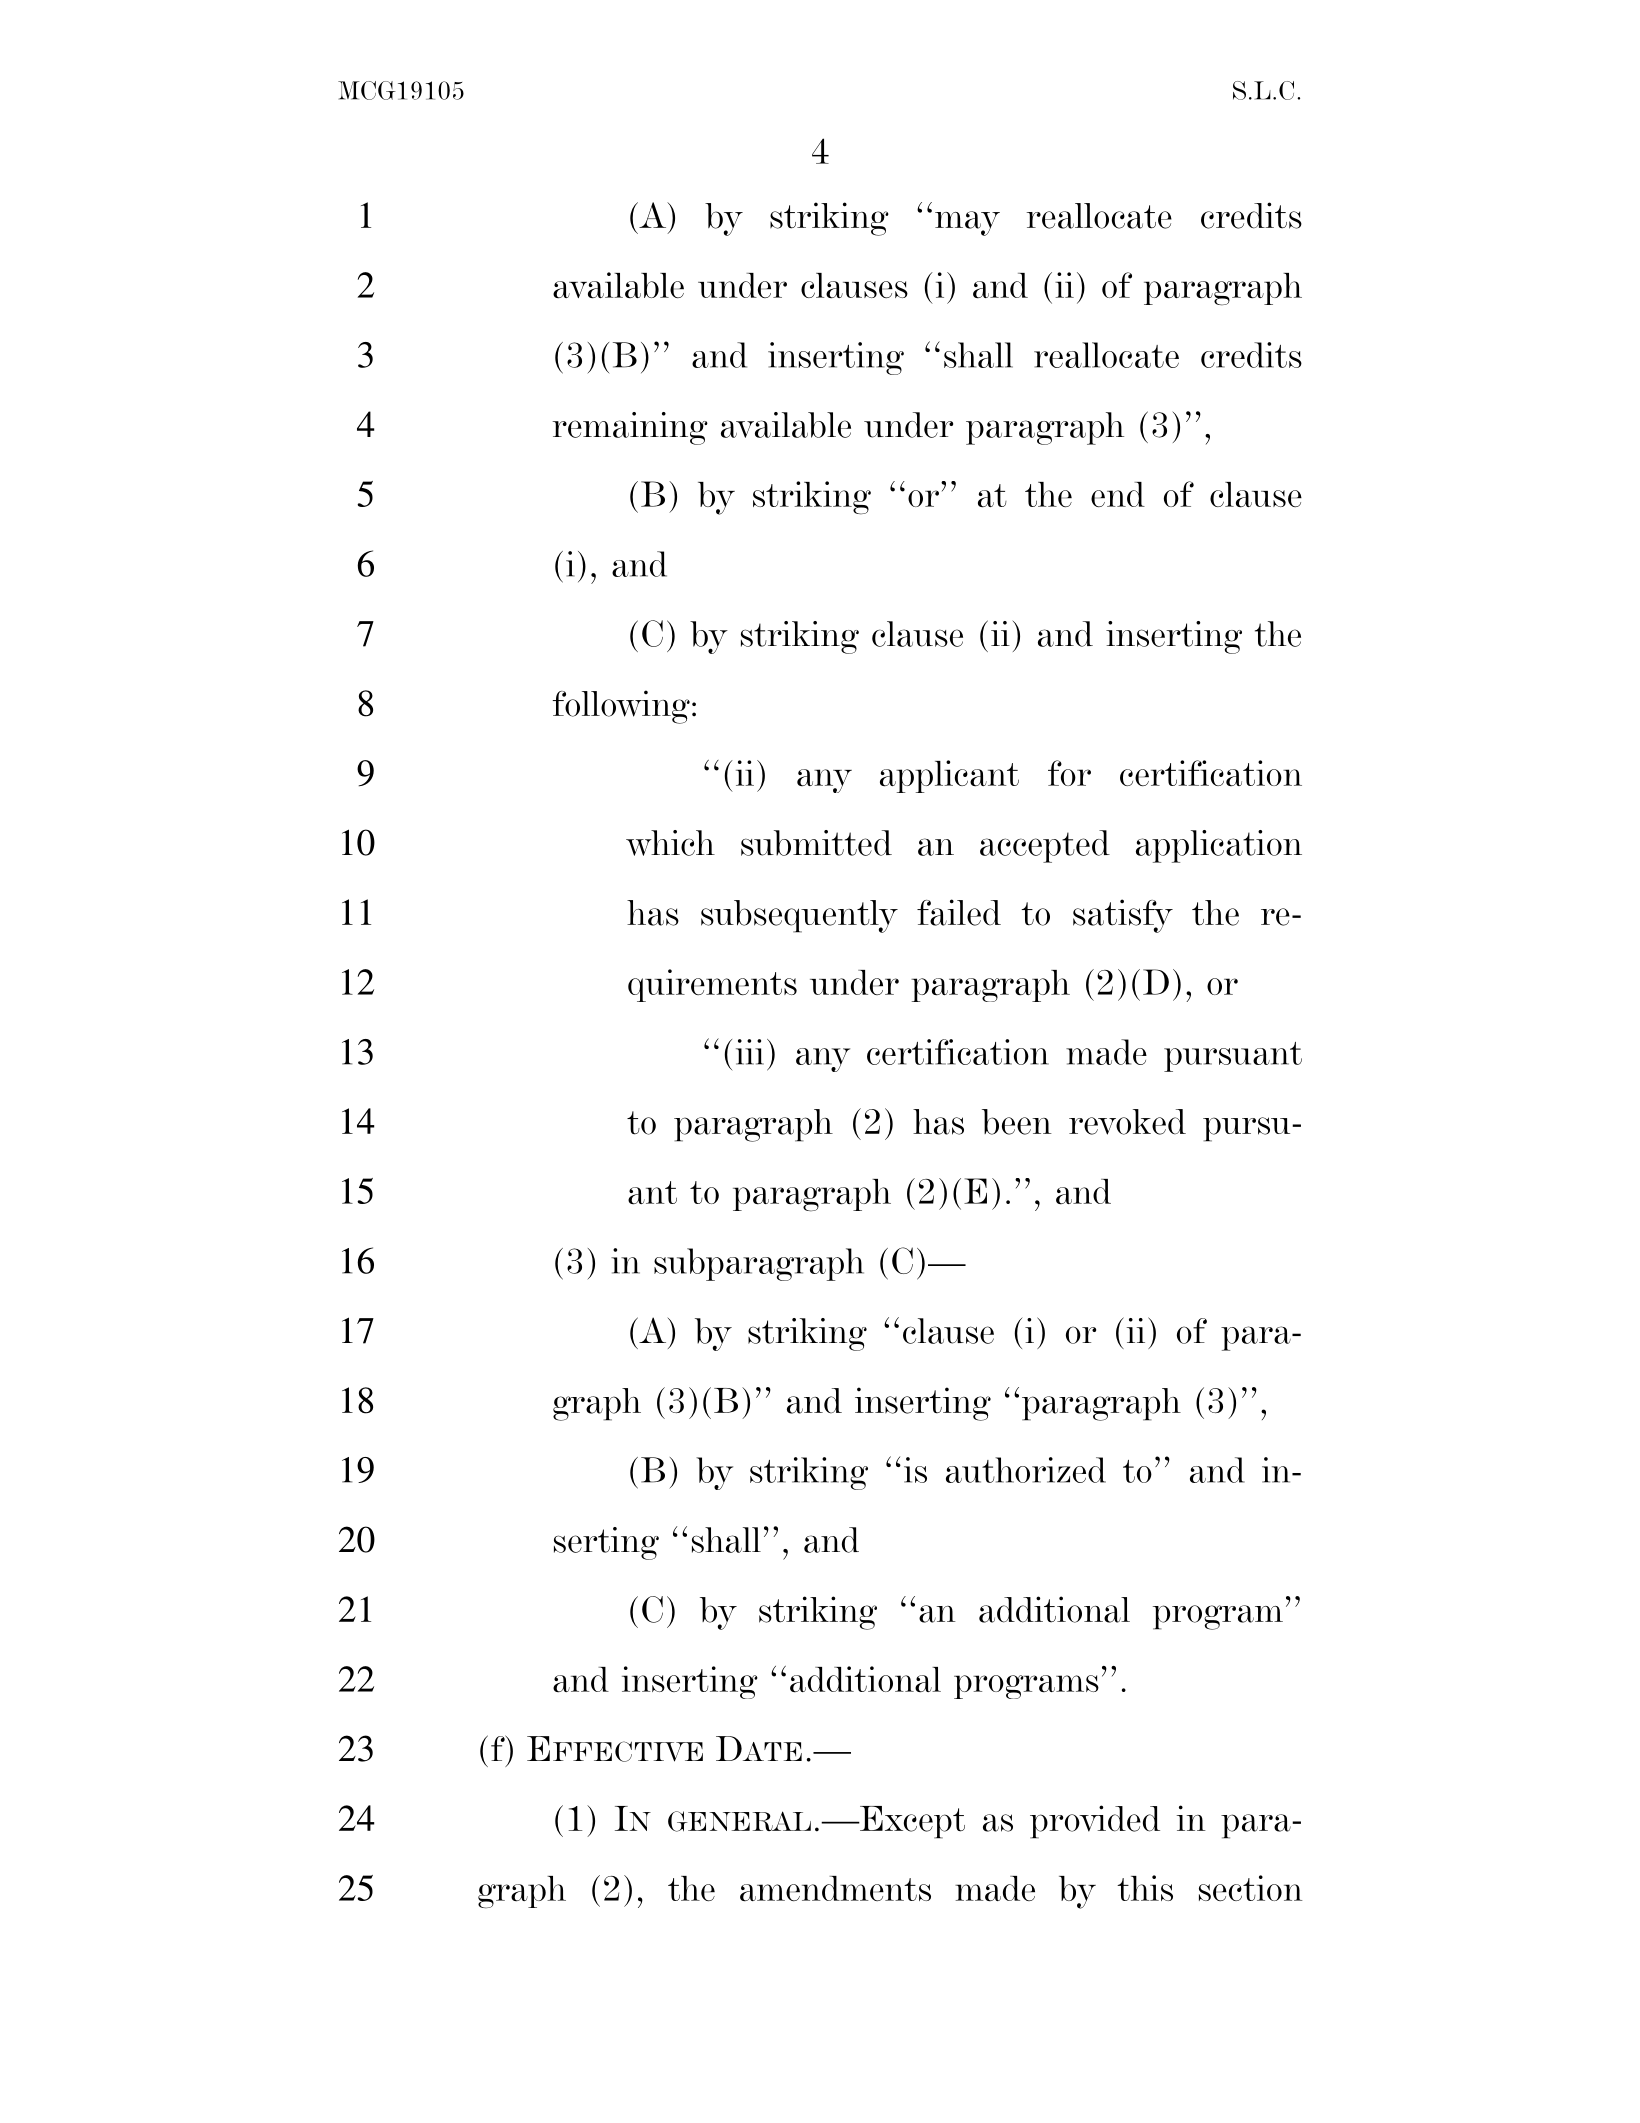  I want to click on remaining, so click(630, 428).
